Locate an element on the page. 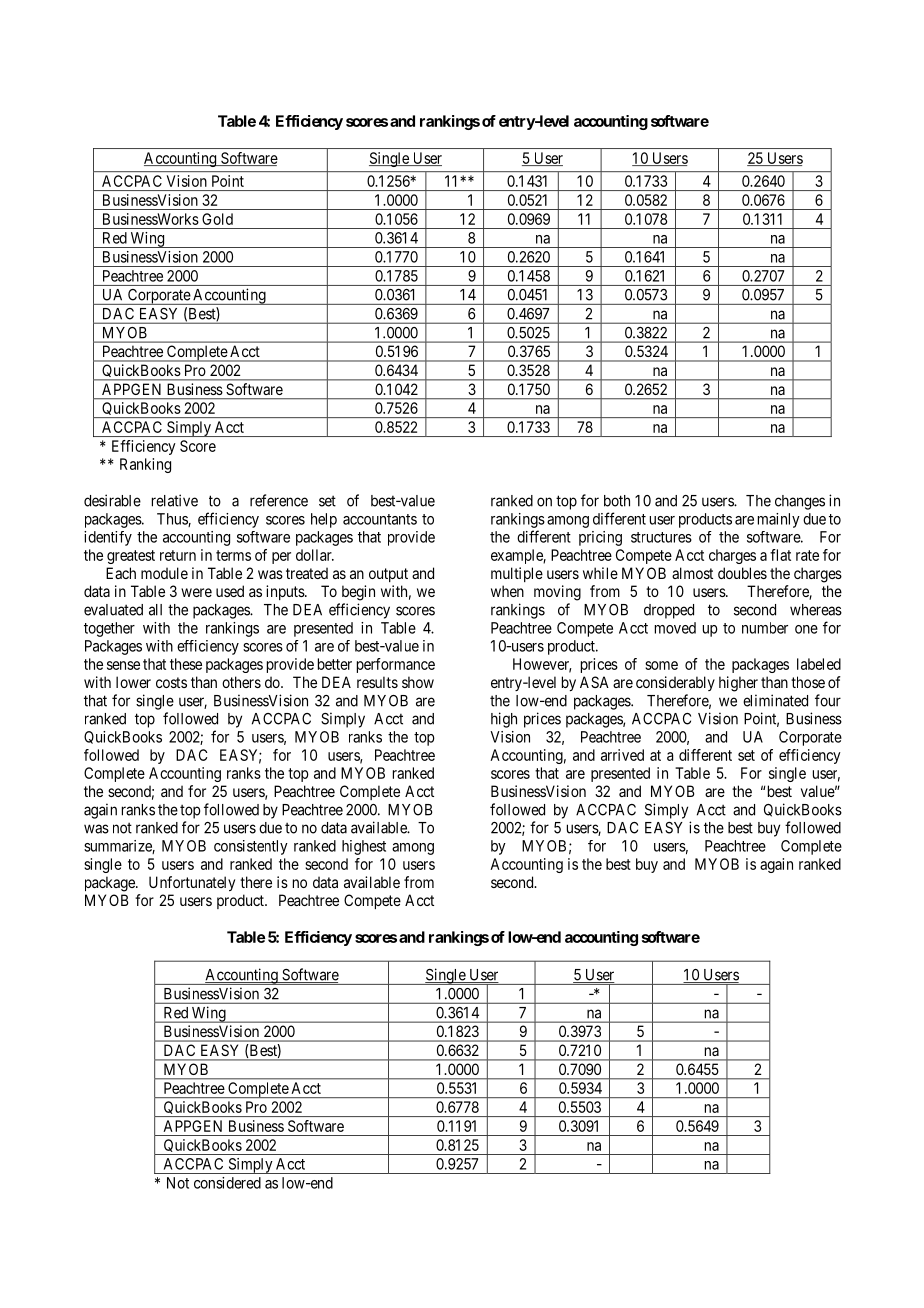  Gold is located at coordinates (217, 219).
